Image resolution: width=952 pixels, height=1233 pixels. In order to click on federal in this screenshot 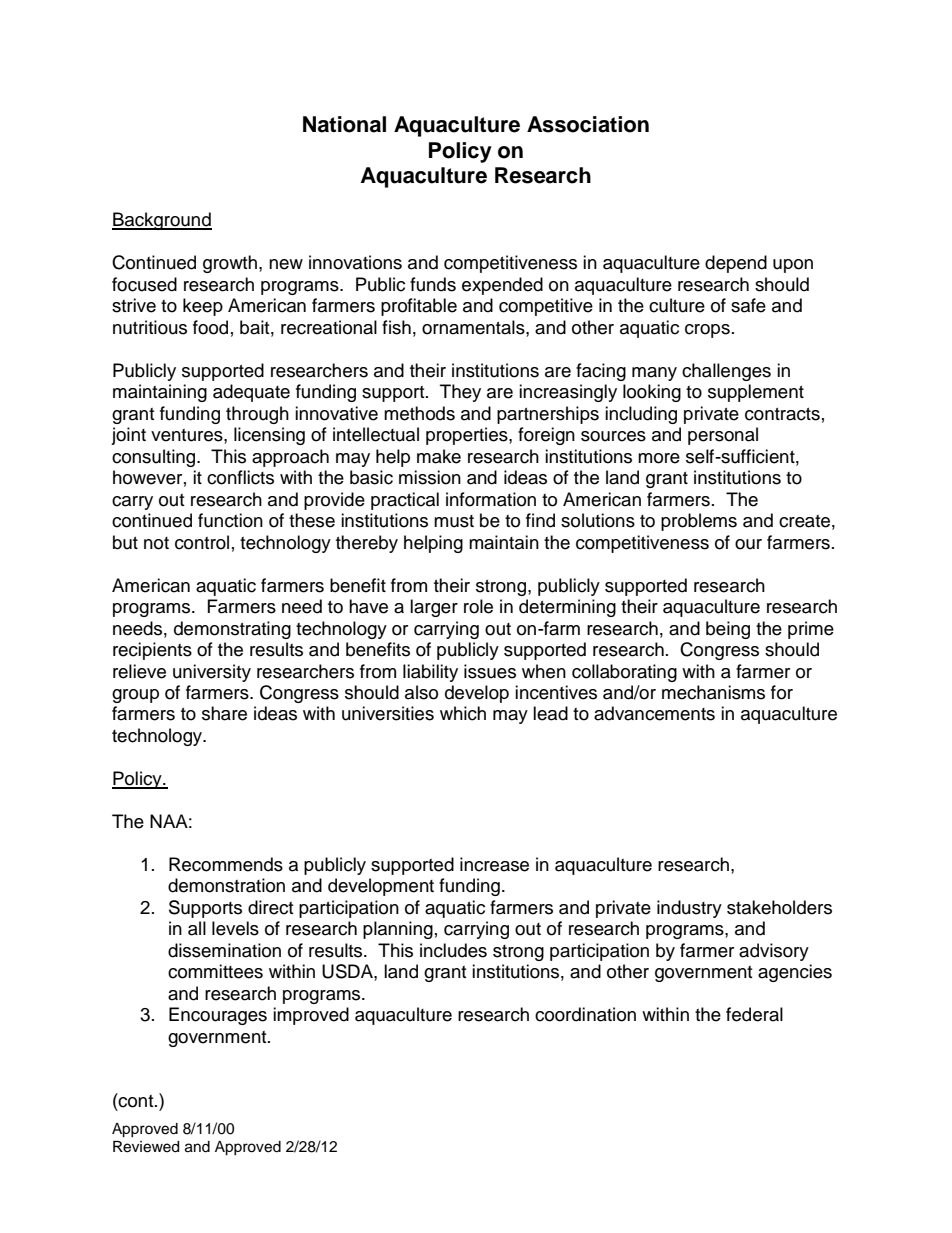, I will do `click(754, 1014)`.
